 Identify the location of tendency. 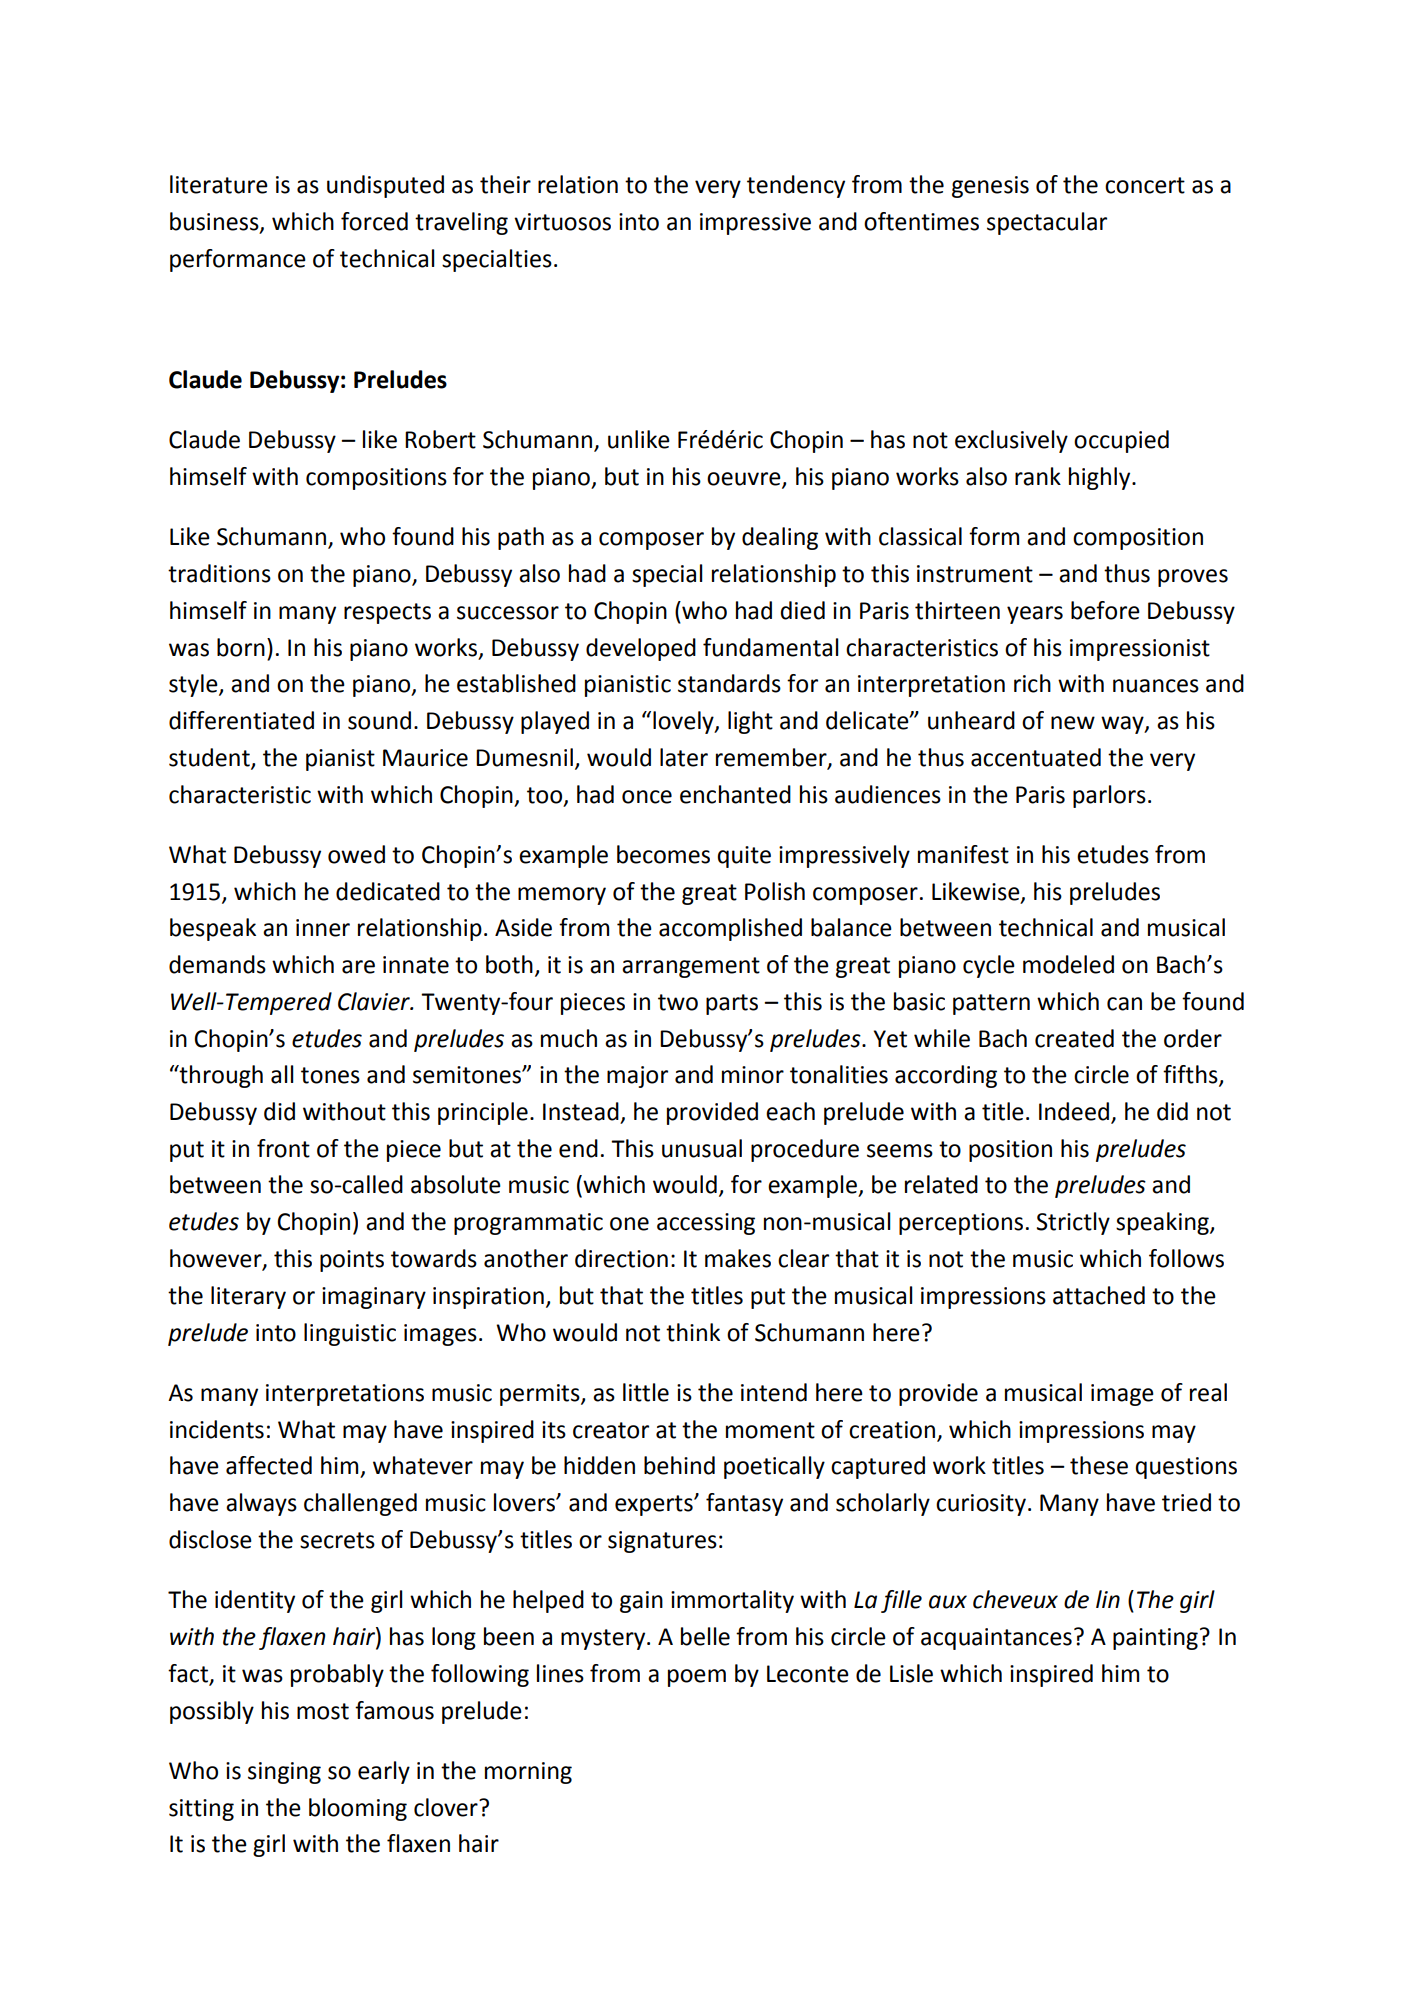
(796, 186).
